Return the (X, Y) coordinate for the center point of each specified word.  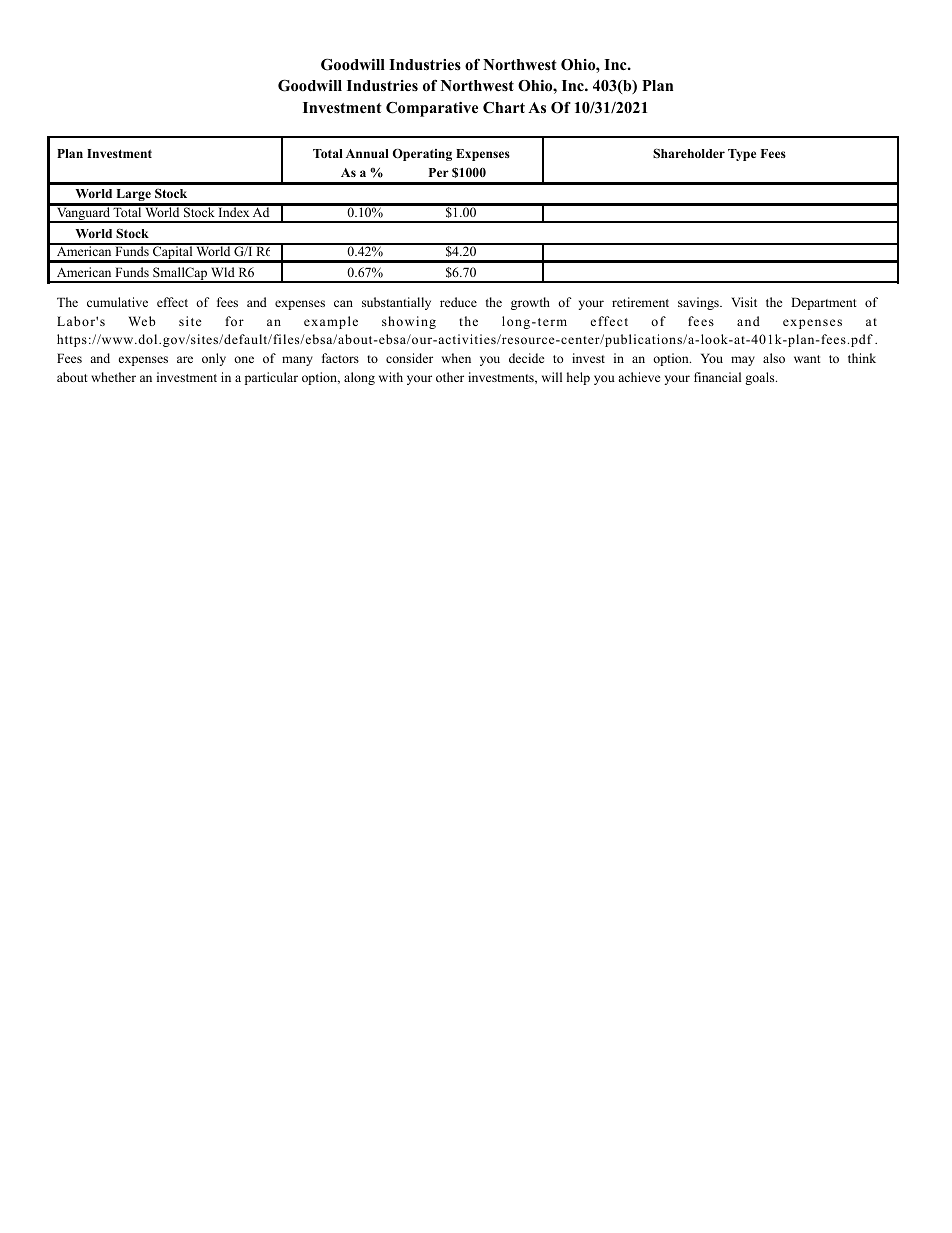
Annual (367, 153)
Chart (504, 107)
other (450, 377)
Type (742, 155)
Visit (744, 302)
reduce (458, 302)
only (214, 359)
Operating (422, 155)
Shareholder (689, 153)
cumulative (117, 302)
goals (761, 378)
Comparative (432, 109)
